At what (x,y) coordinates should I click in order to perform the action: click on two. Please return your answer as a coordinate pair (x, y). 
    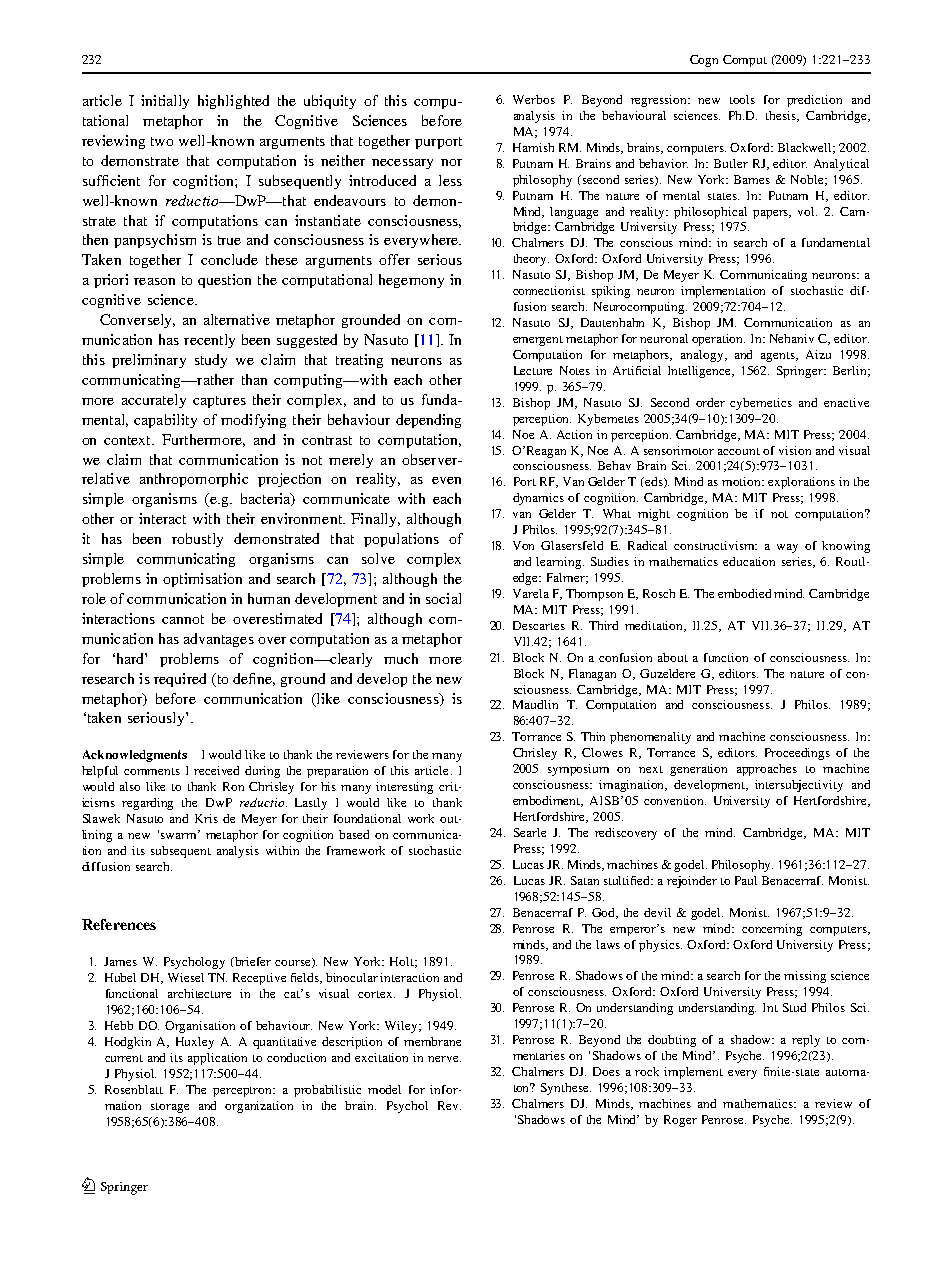
    Looking at the image, I should click on (162, 141).
